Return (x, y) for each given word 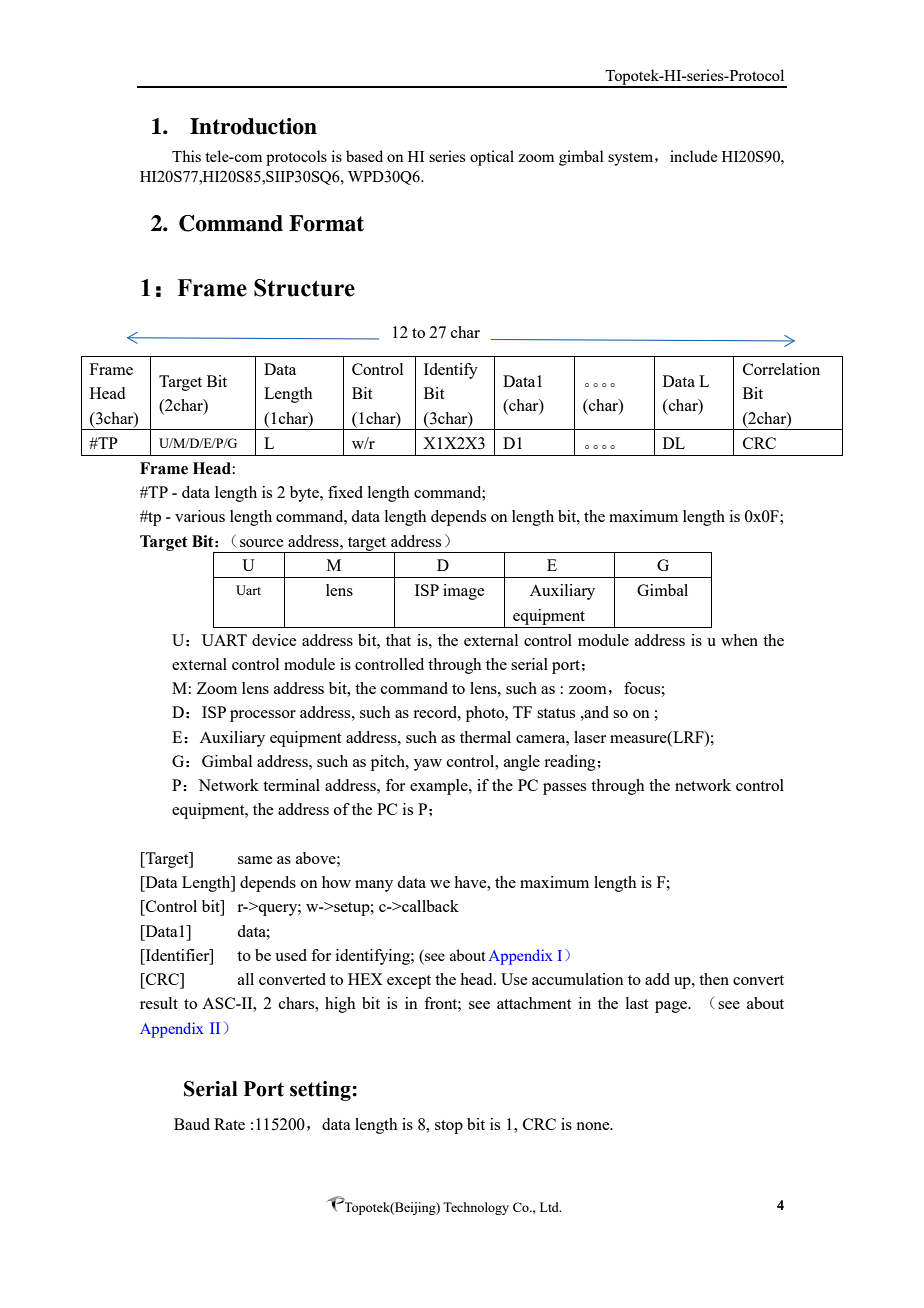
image (463, 592)
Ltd (550, 1207)
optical (492, 158)
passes (564, 789)
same (255, 860)
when (739, 640)
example (440, 787)
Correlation (781, 369)
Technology (476, 1208)
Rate (229, 1124)
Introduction (253, 126)
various (200, 516)
